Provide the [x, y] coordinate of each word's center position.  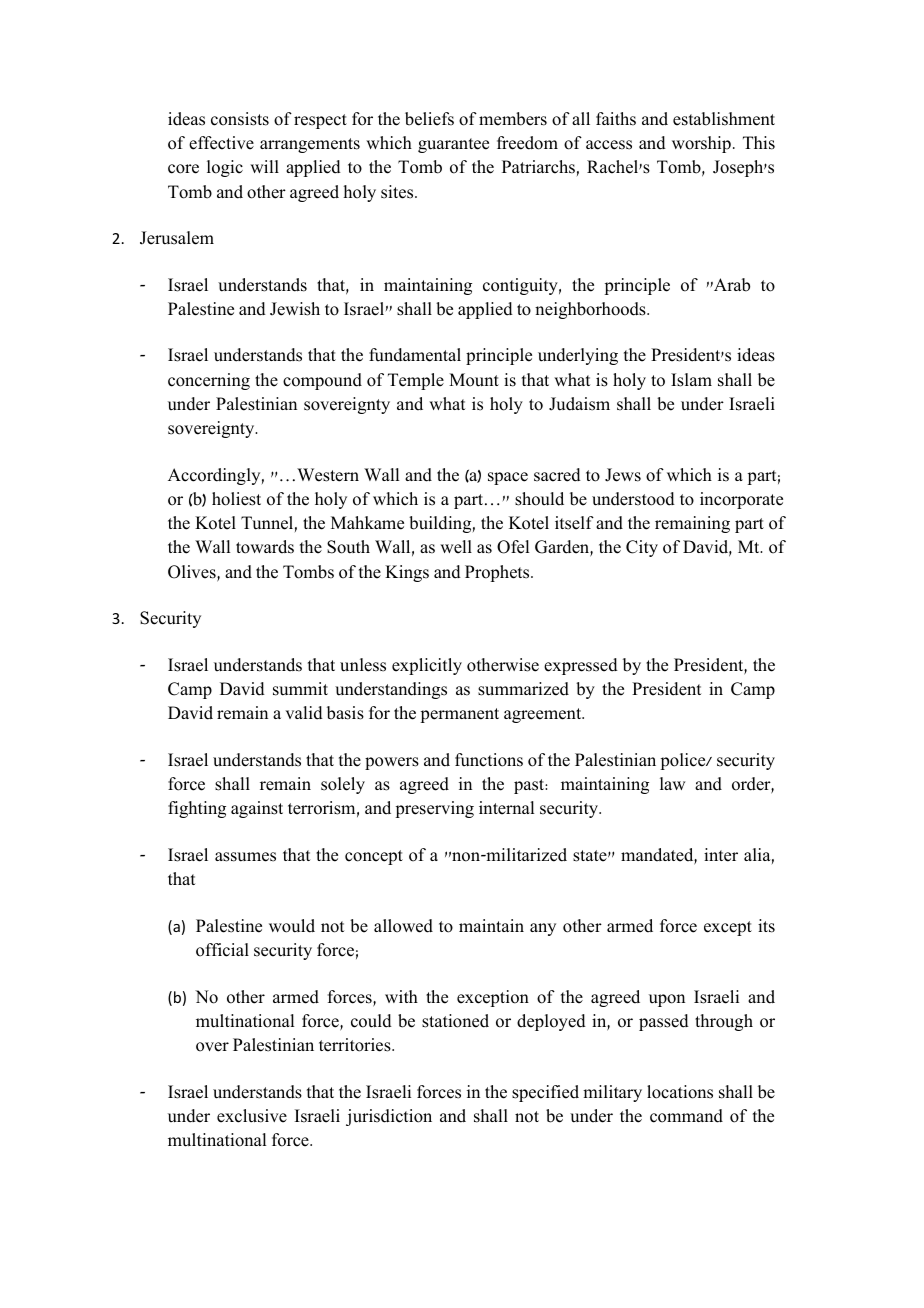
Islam [691, 380]
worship [701, 144]
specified [545, 1093]
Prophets [498, 573]
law [672, 783]
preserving [435, 809]
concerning [209, 381]
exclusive [252, 1116]
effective [221, 143]
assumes [245, 857]
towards [265, 547]
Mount [474, 380]
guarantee [453, 145]
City [642, 548]
